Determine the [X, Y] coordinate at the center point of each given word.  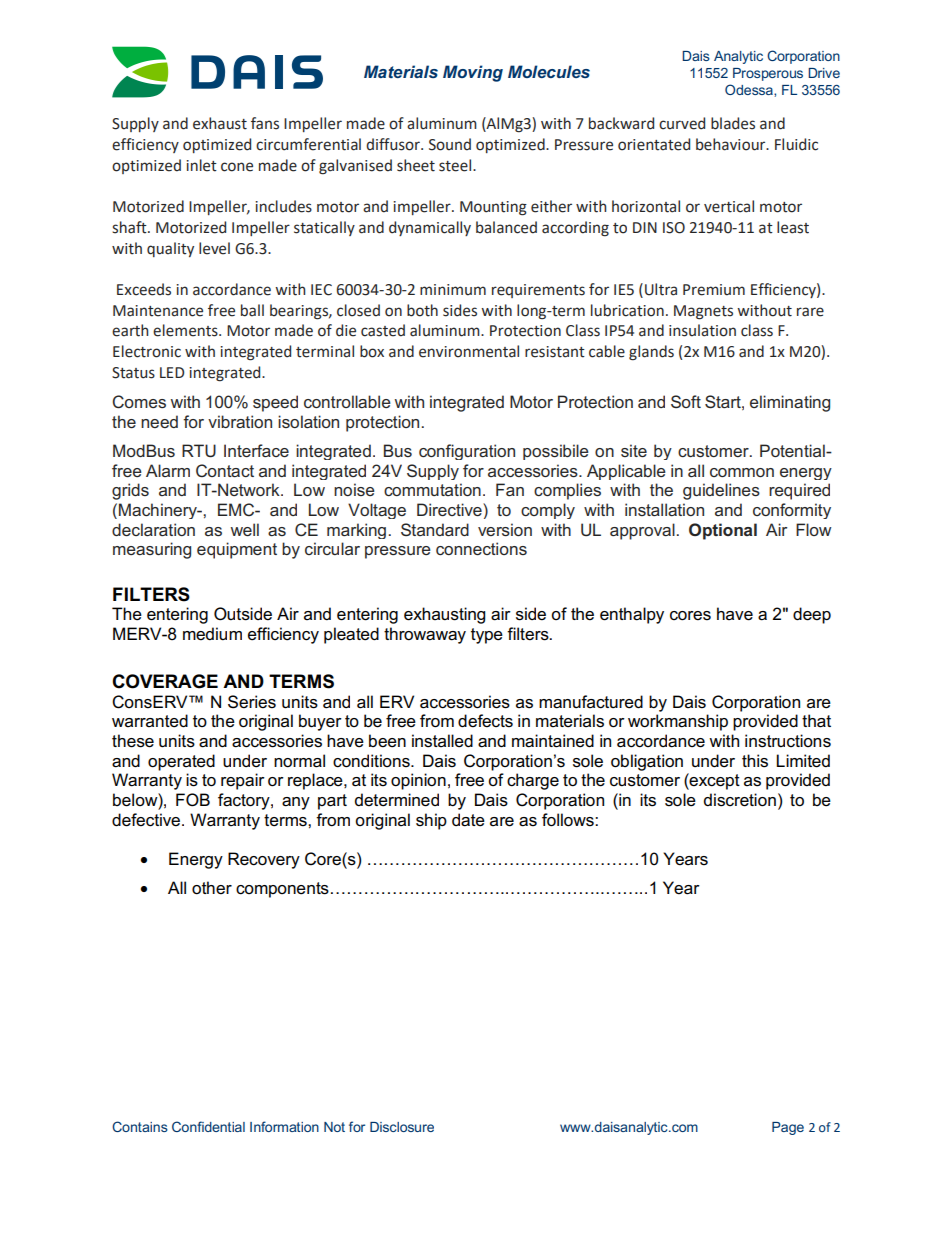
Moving [473, 73]
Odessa [750, 90]
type [487, 636]
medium [212, 634]
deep [812, 615]
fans [265, 123]
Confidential [208, 1126]
